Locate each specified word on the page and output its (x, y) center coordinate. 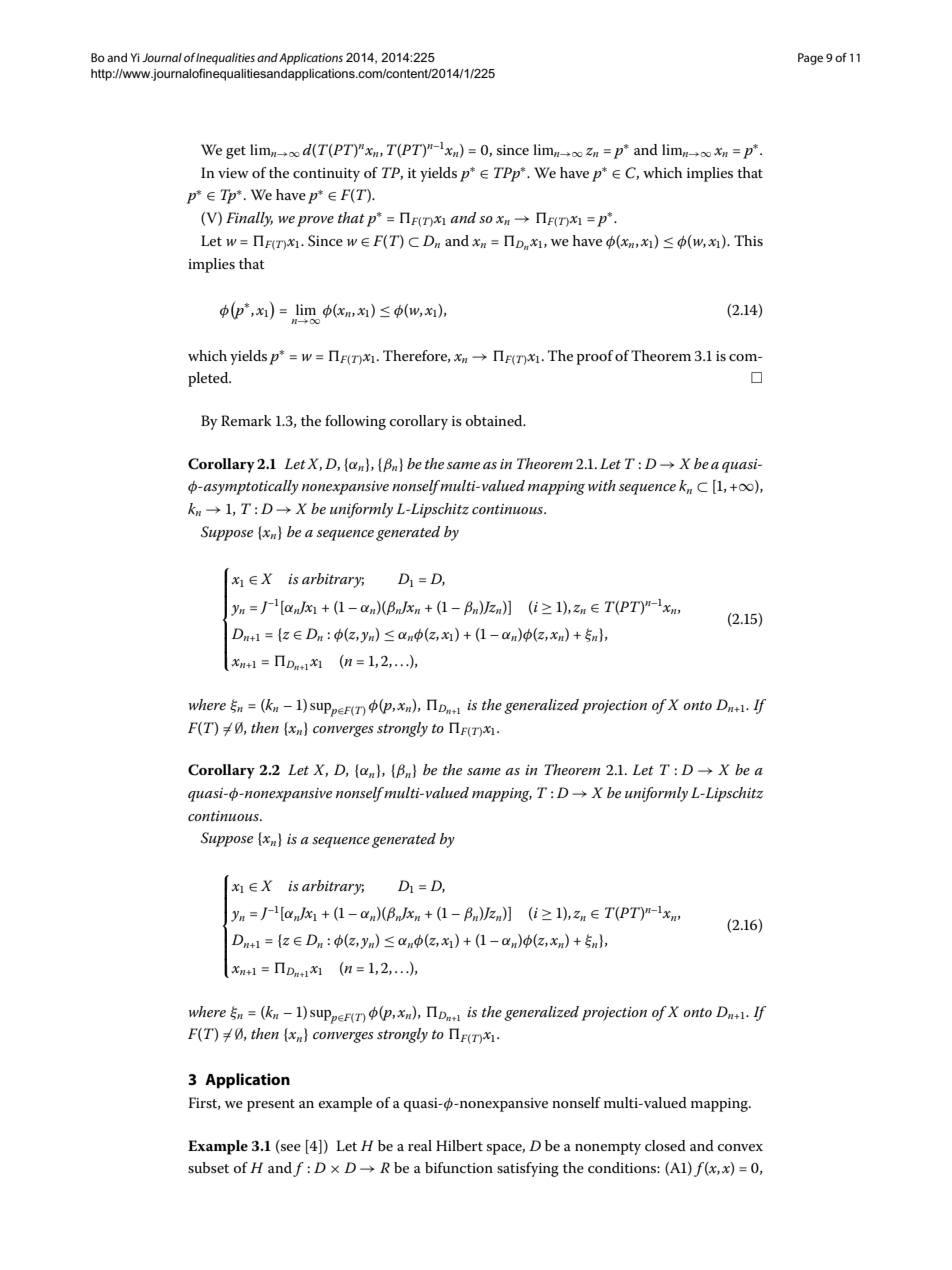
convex (740, 1147)
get (236, 152)
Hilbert (459, 1145)
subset (208, 1167)
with (602, 485)
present (271, 1105)
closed (665, 1145)
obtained (495, 420)
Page (810, 59)
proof (595, 357)
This (748, 240)
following (355, 422)
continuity (326, 175)
